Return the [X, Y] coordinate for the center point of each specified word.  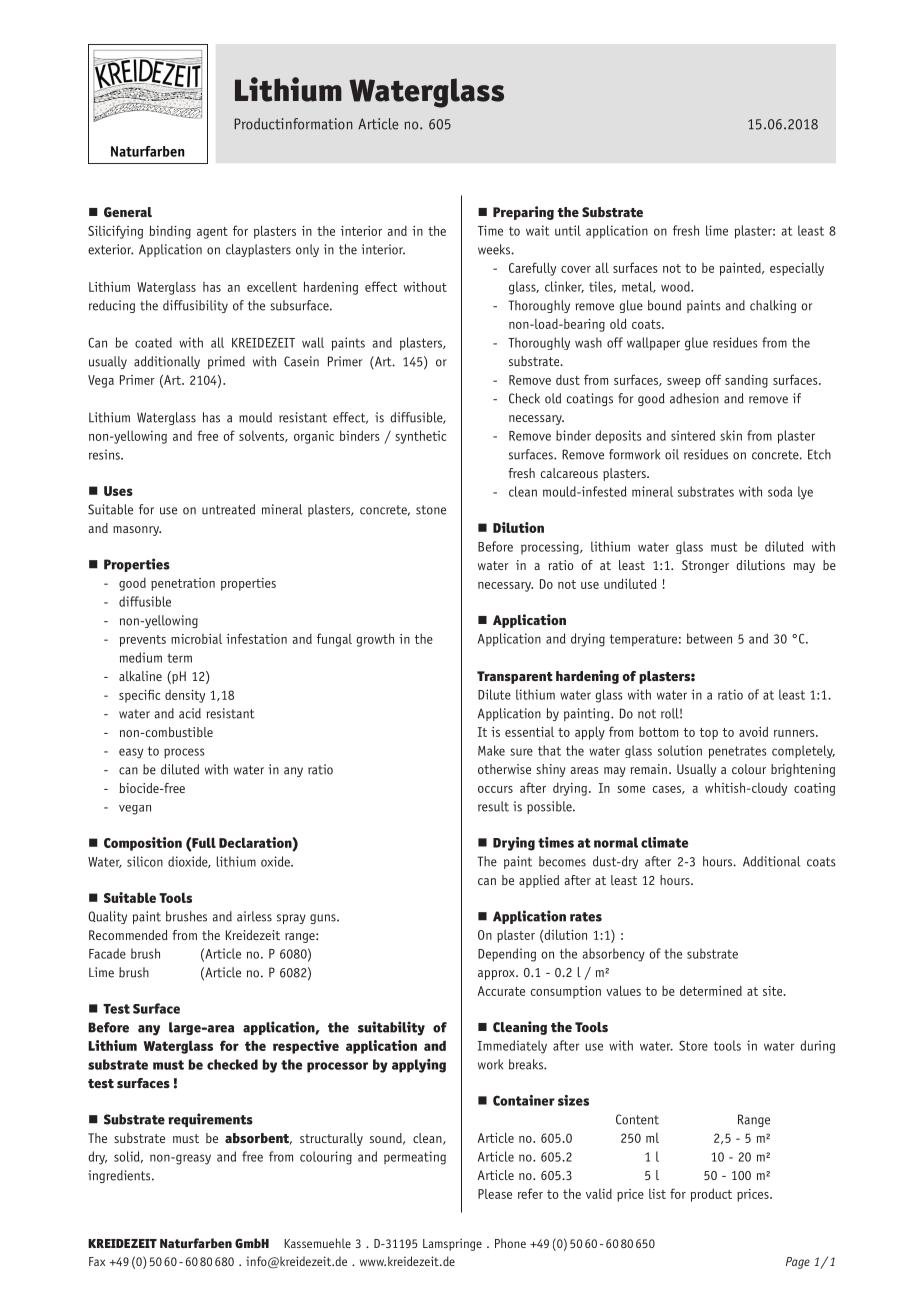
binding [170, 232]
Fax [97, 1261]
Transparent [515, 677]
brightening [803, 770]
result [493, 806]
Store [693, 1045]
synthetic [420, 437]
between [709, 638]
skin [731, 435]
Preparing [523, 213]
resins [105, 454]
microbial [196, 639]
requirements [210, 1120]
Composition [143, 844]
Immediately [512, 1047]
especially [797, 269]
